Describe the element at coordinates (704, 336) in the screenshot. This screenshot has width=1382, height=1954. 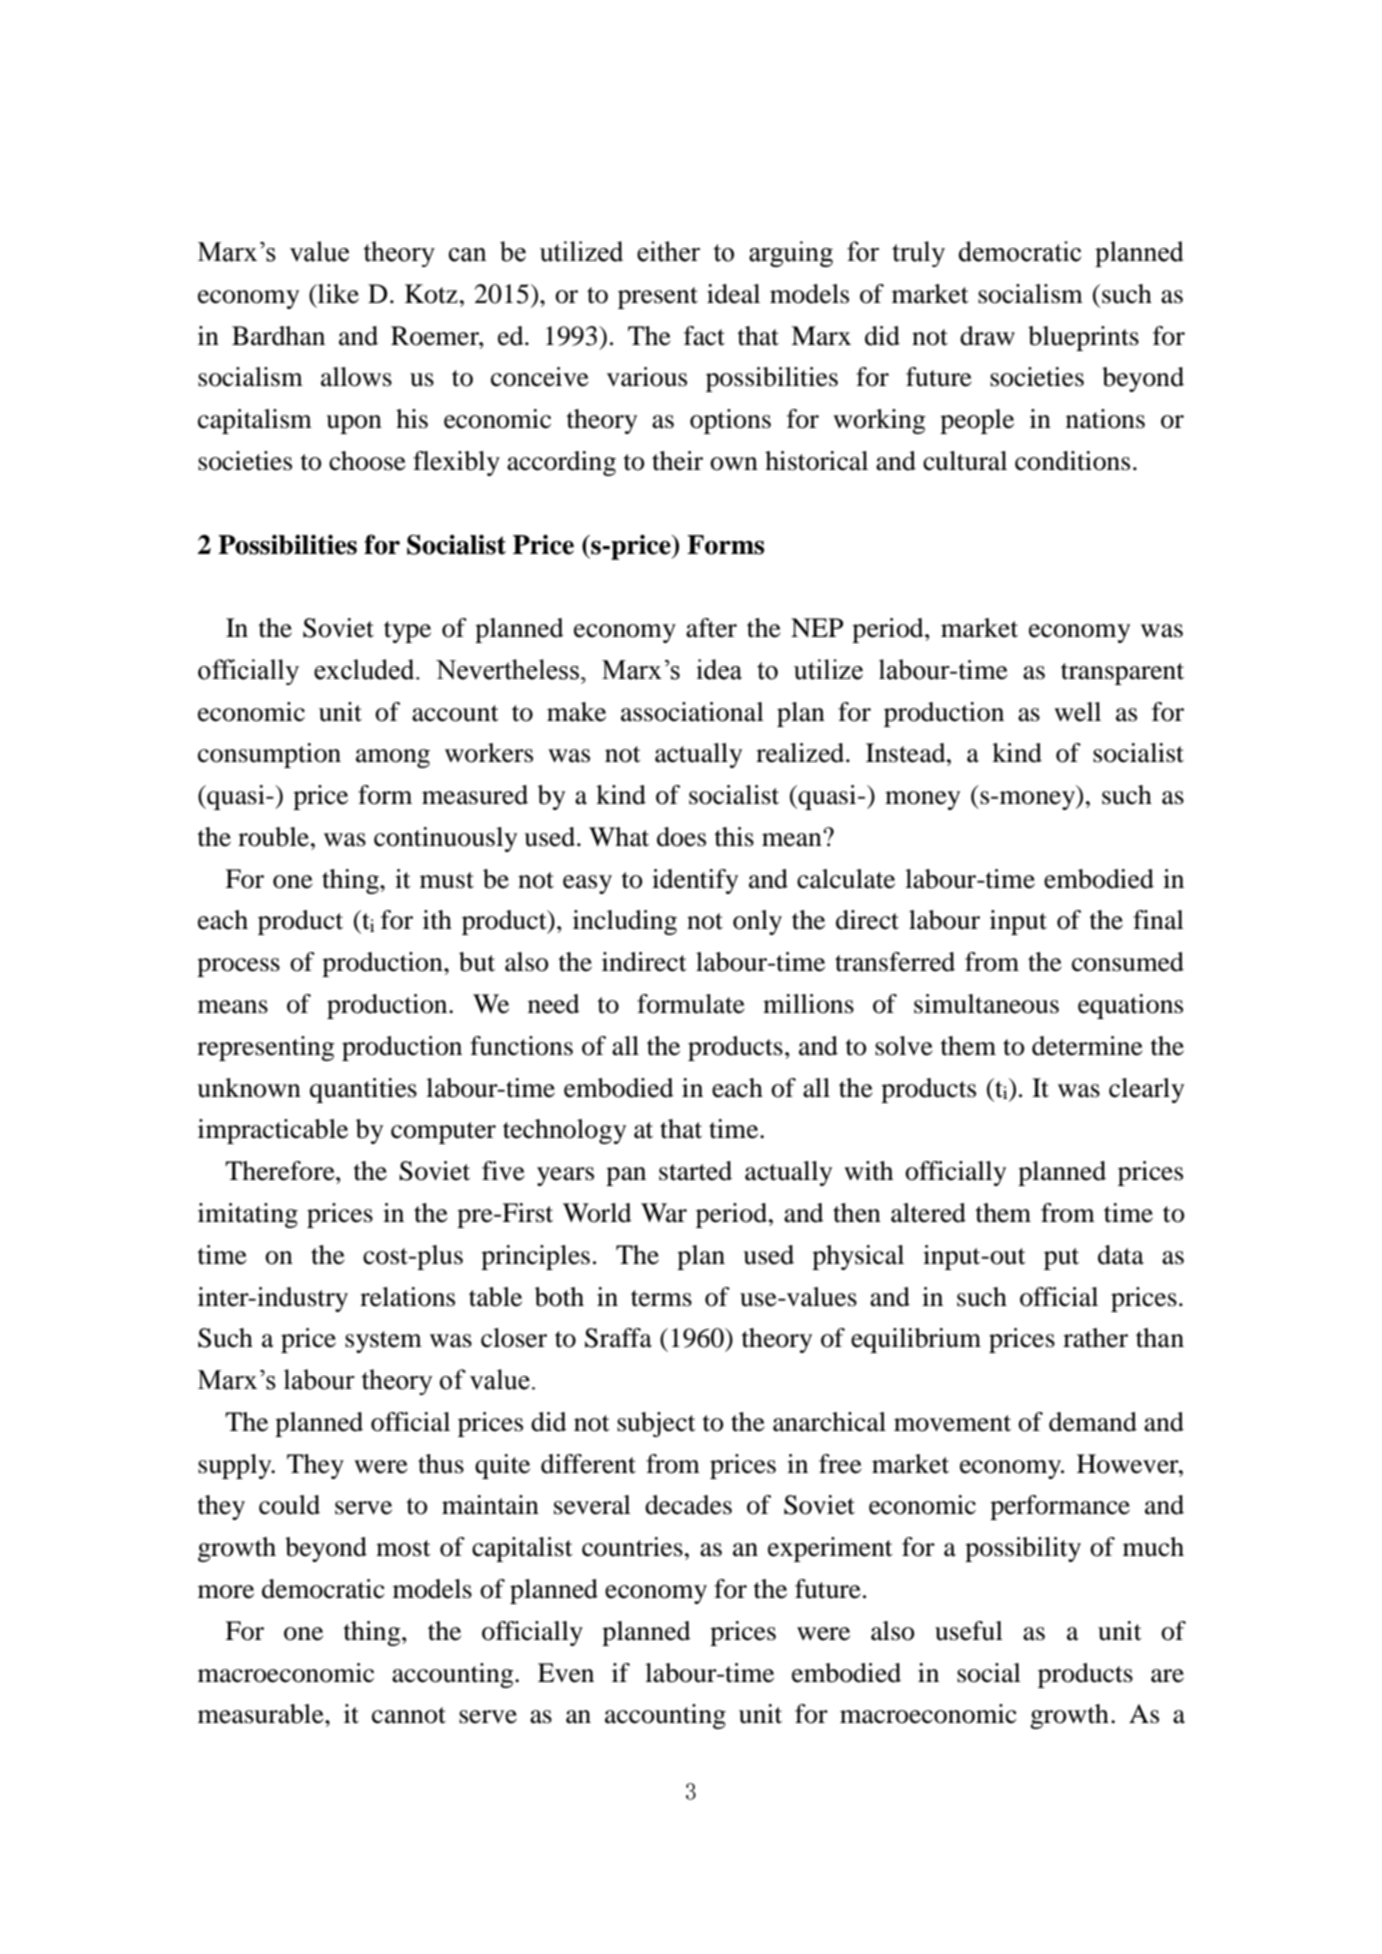
I see `fact` at that location.
